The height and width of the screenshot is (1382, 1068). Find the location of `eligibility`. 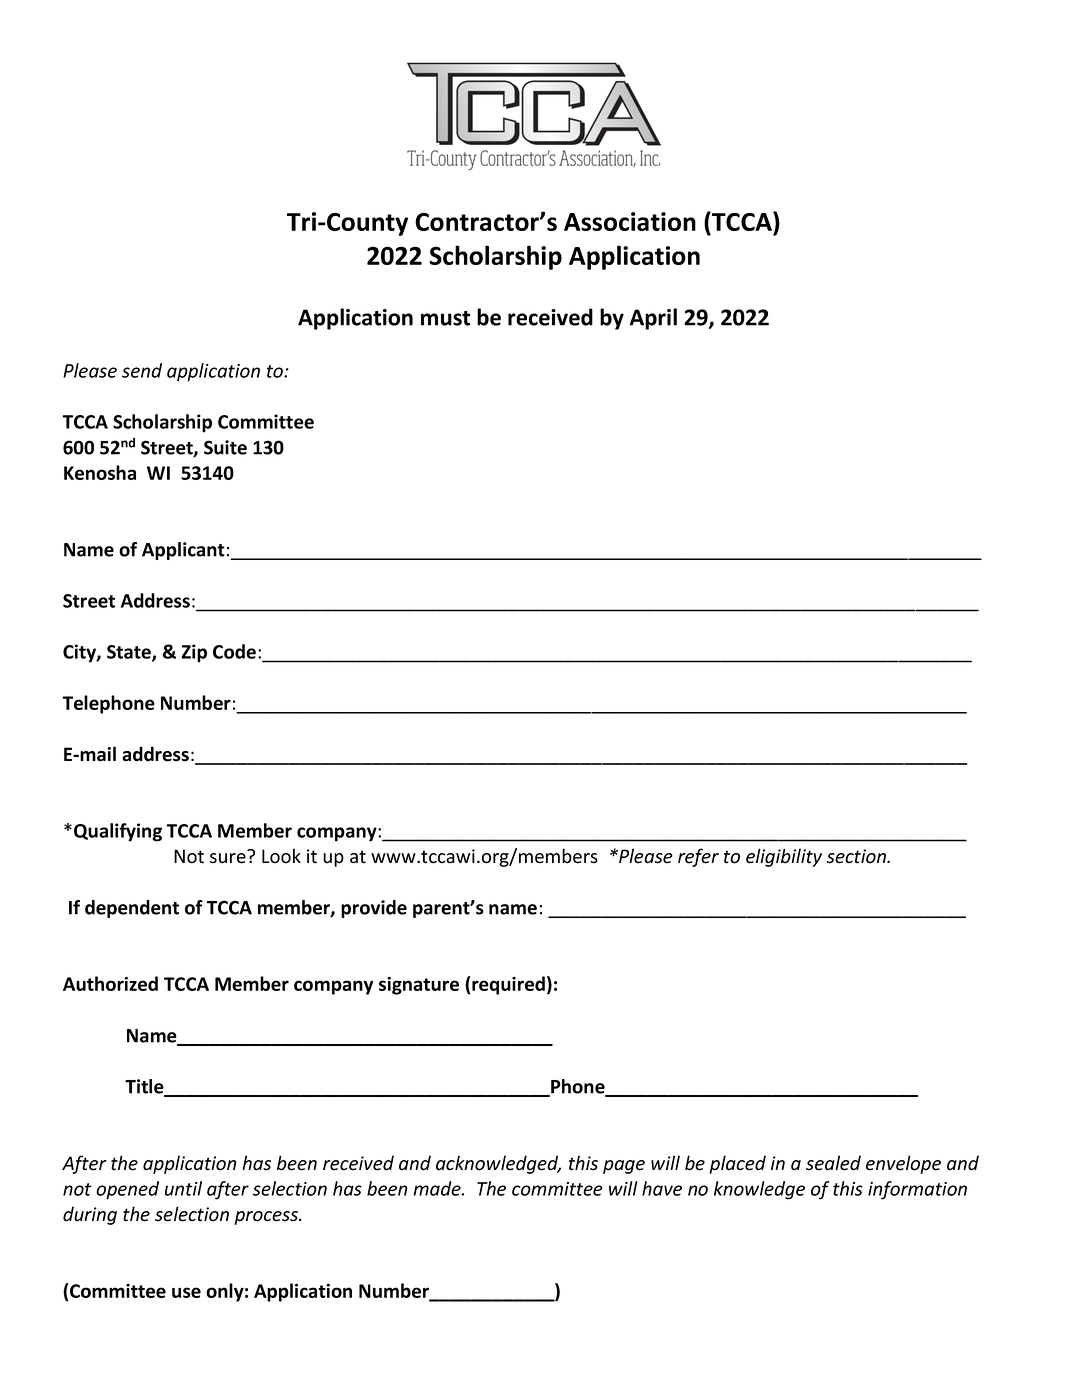

eligibility is located at coordinates (784, 857).
